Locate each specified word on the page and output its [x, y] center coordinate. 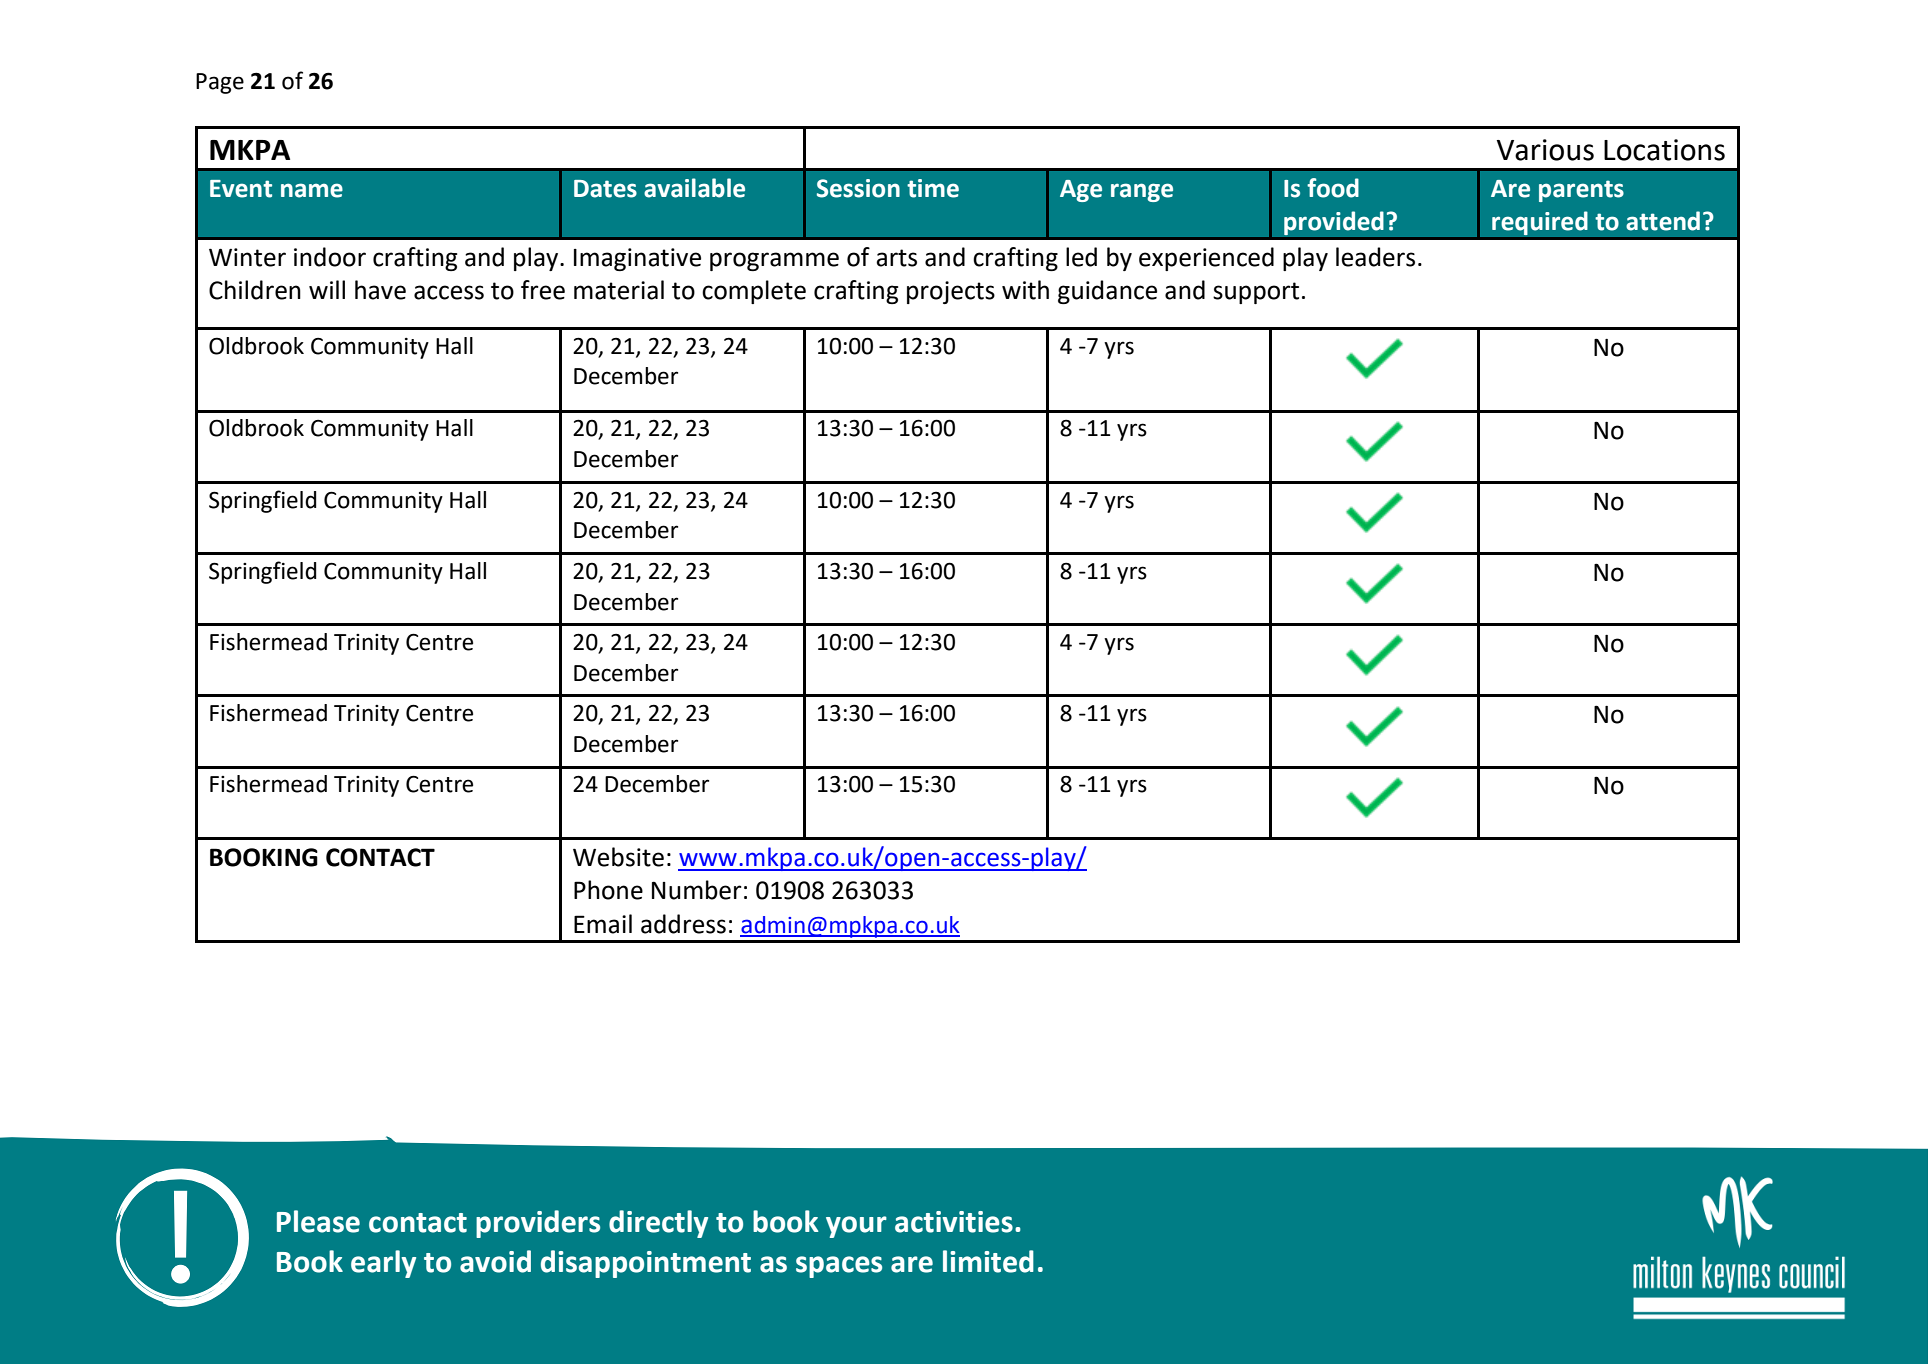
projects [951, 292]
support [1256, 293]
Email [603, 924]
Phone [608, 890]
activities [954, 1222]
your [856, 1227]
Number [697, 890]
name [312, 190]
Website [618, 857]
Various [1545, 150]
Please [318, 1221]
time [933, 188]
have [380, 290]
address [683, 924]
